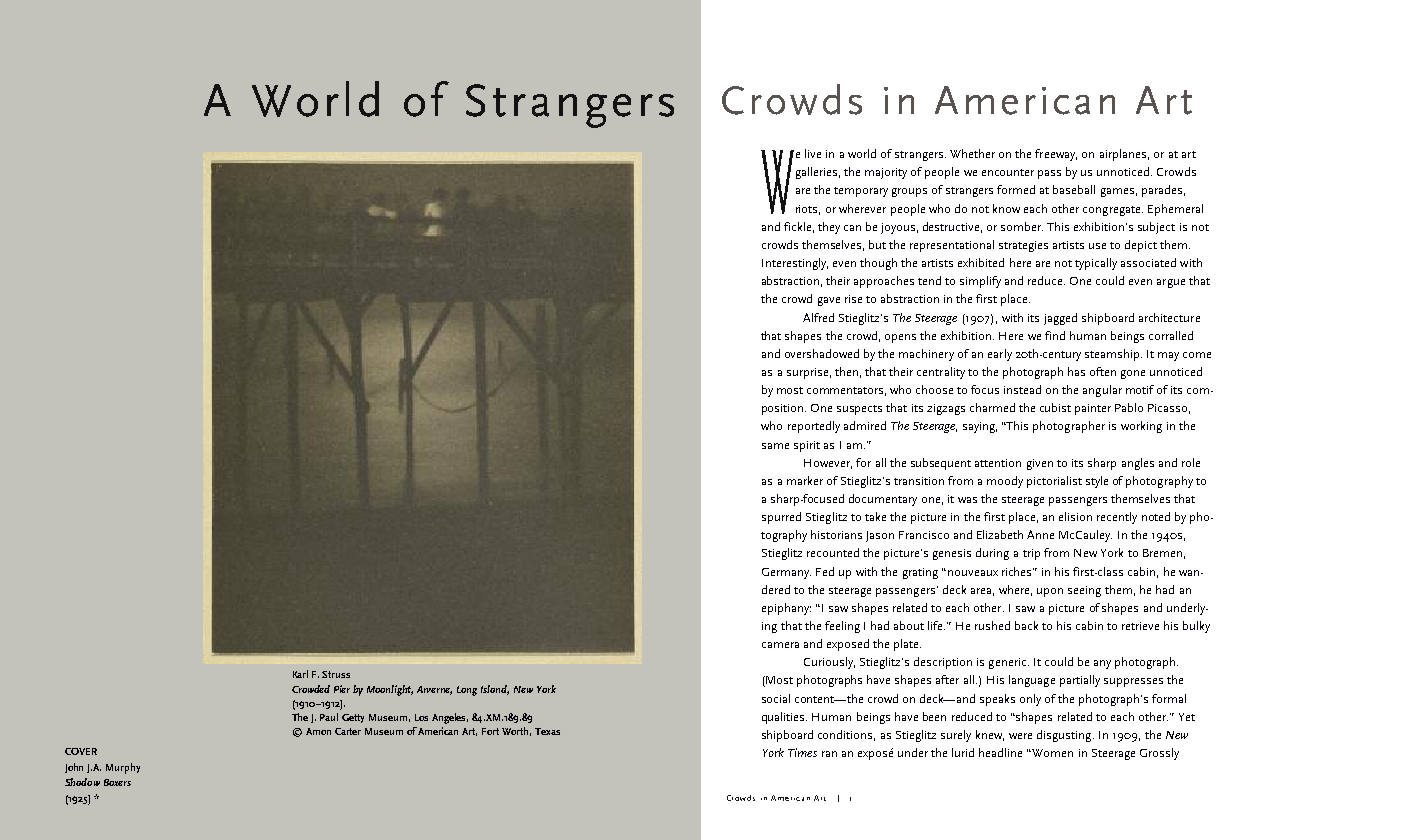 This page has width=1402, height=840. I want to click on temporary, so click(861, 192).
